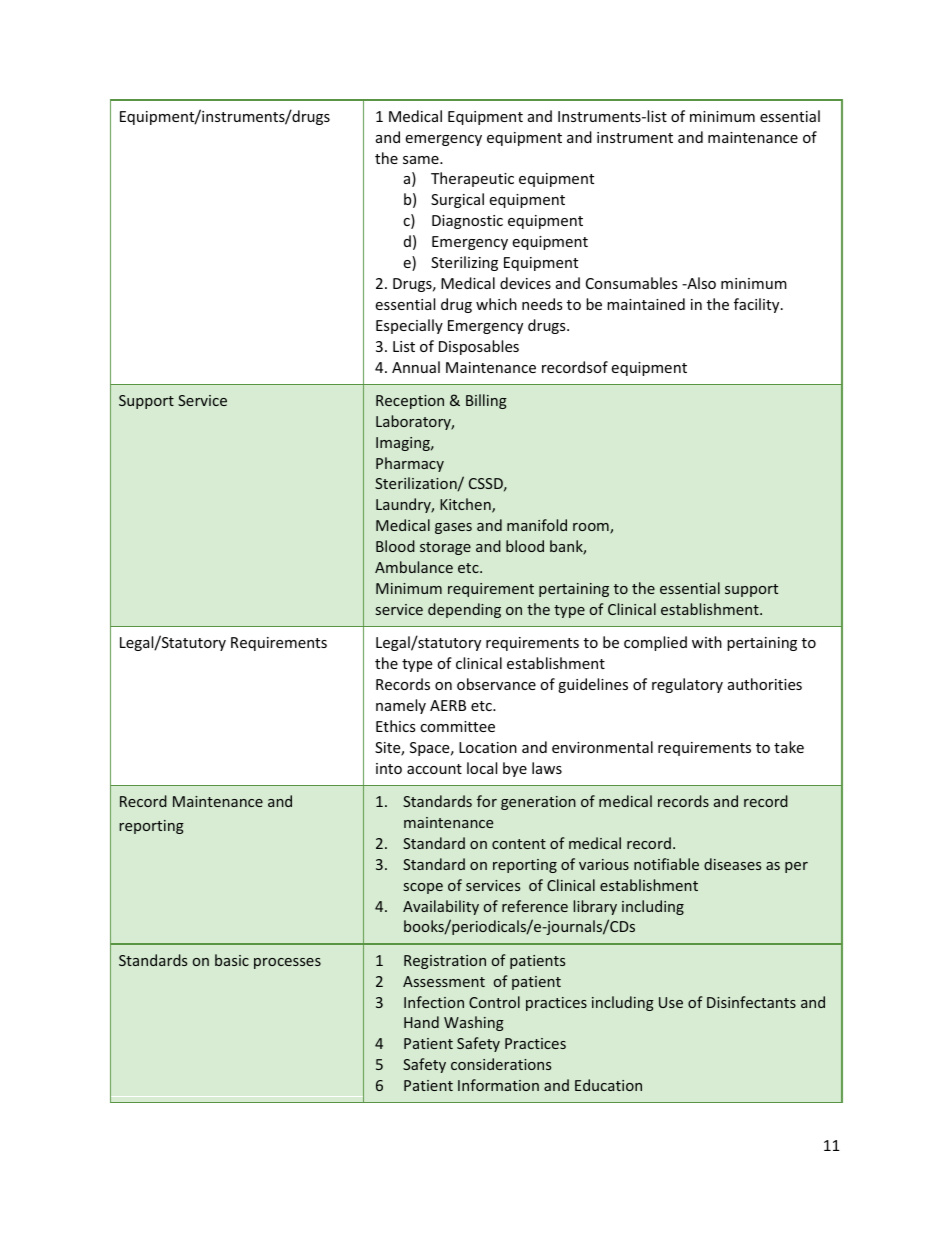 This document has height=1233, width=952. I want to click on processes, so click(287, 963).
